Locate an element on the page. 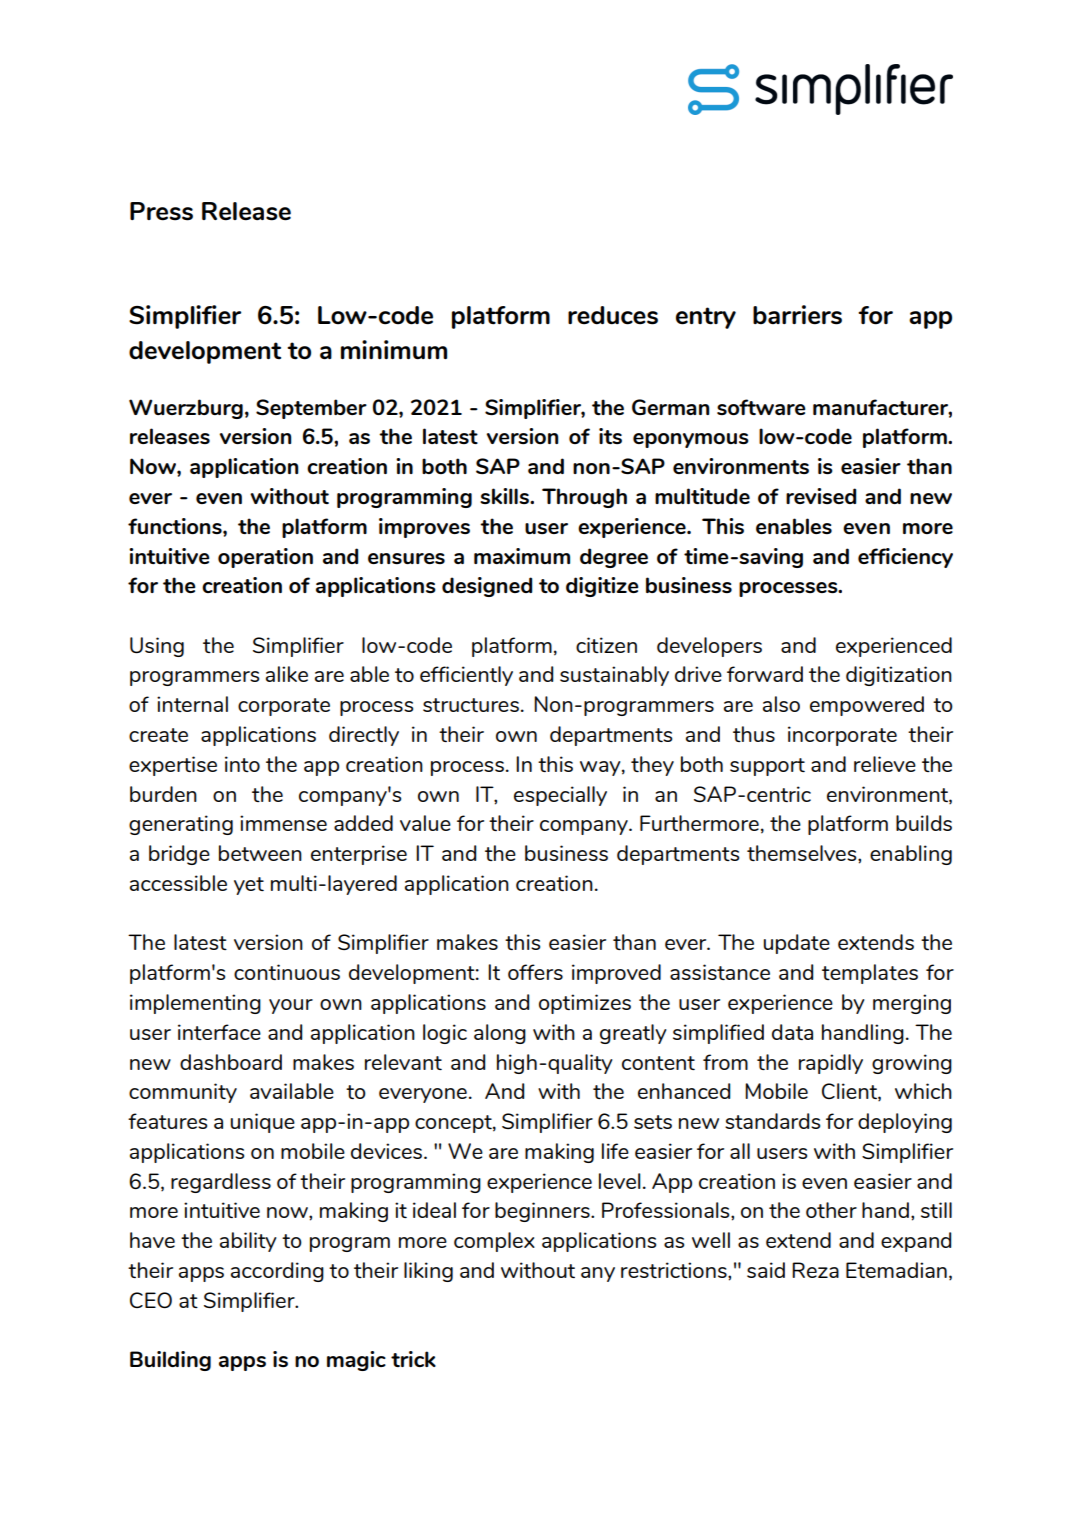 The image size is (1082, 1531). into is located at coordinates (242, 764).
